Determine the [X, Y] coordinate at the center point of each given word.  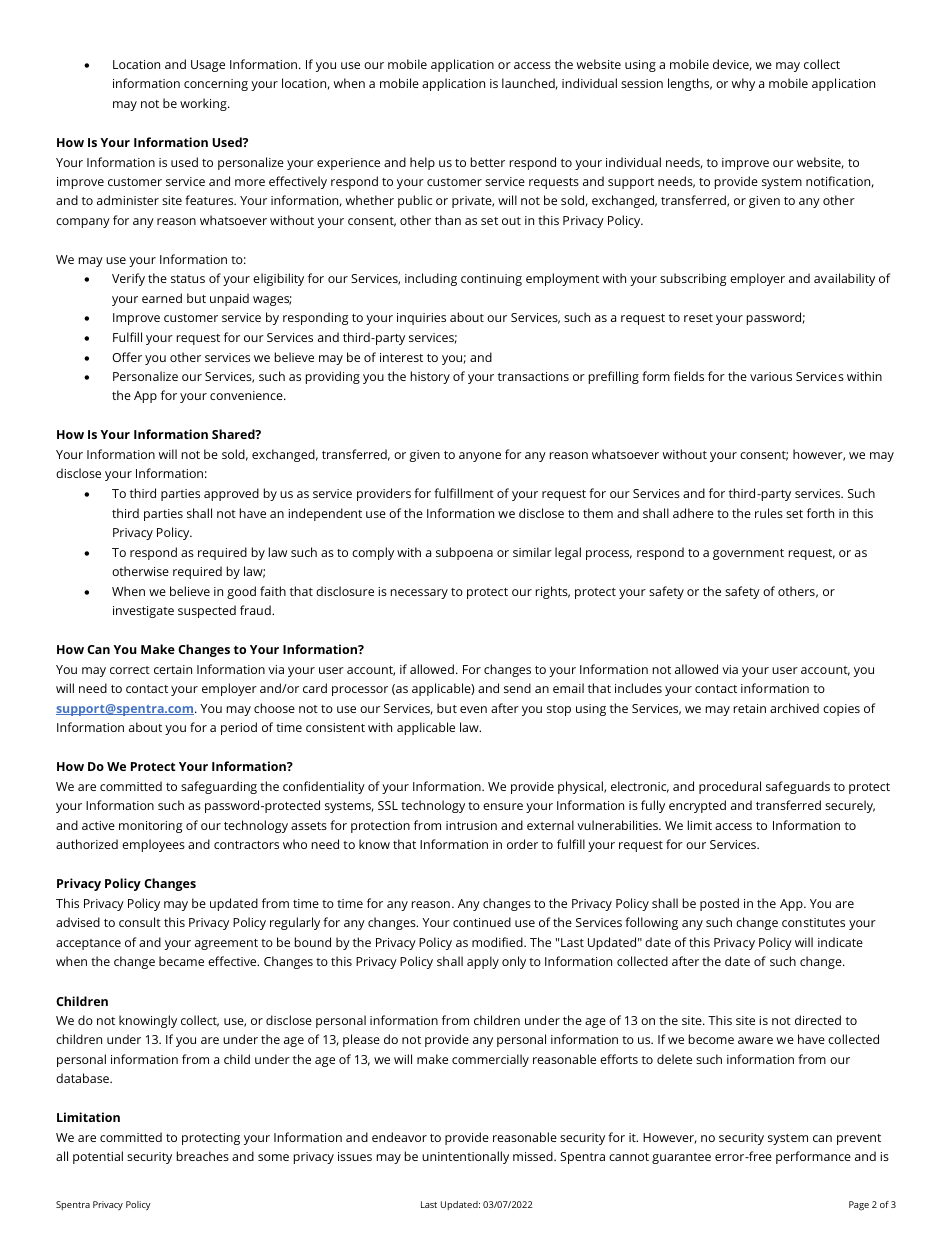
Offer [127, 357]
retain [750, 708]
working [204, 104]
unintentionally [465, 1157]
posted [719, 904]
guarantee [681, 1158]
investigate [143, 612]
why [743, 84]
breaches [203, 1156]
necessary [419, 594]
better [488, 162]
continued [482, 922]
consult [140, 922]
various [771, 376]
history [430, 377]
